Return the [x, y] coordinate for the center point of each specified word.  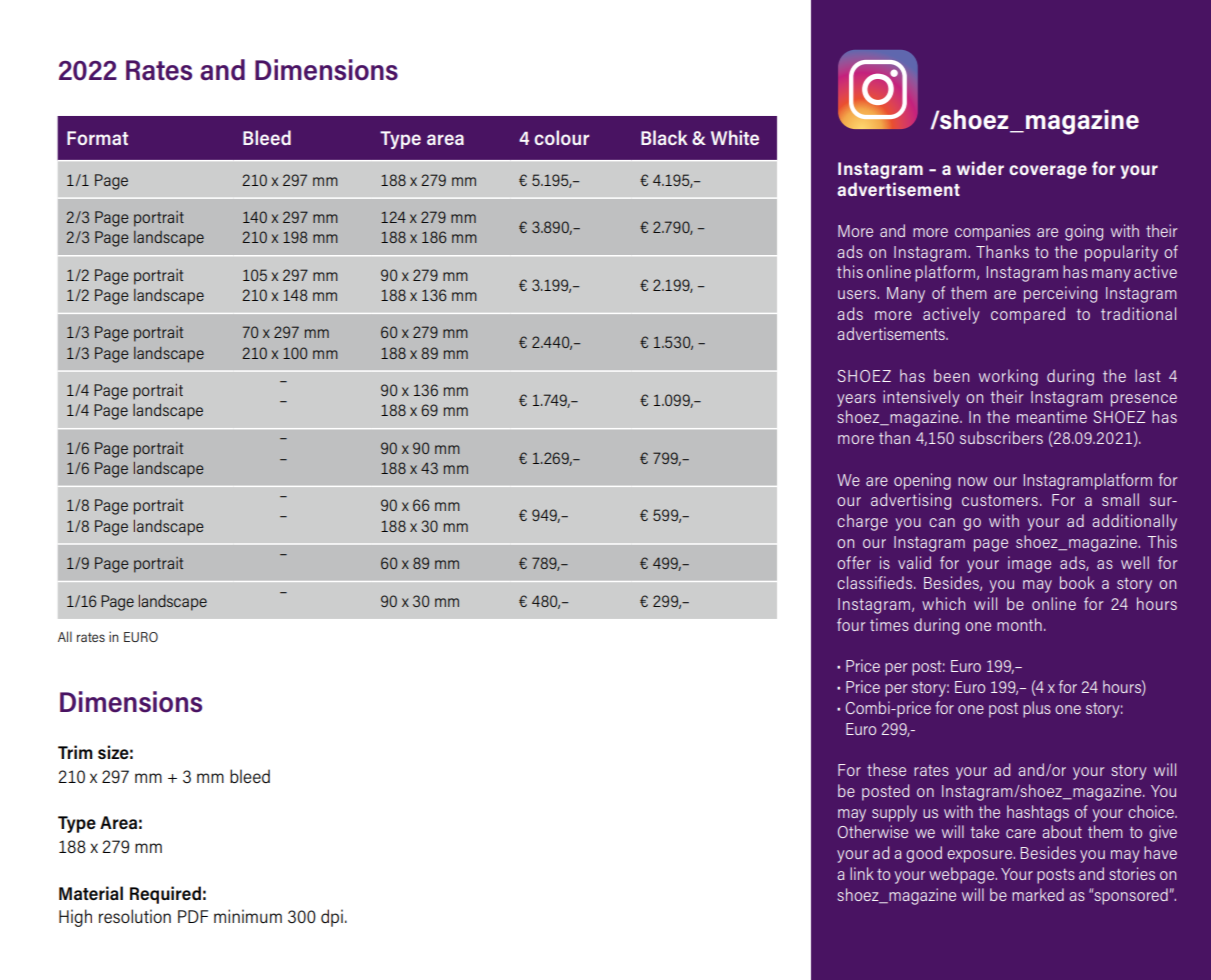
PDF [193, 916]
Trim [75, 752]
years [856, 400]
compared [1028, 315]
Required [165, 895]
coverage [1048, 172]
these [886, 769]
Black [664, 137]
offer [854, 562]
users [858, 294]
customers [1000, 500]
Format [97, 138]
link [862, 873]
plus [1037, 709]
